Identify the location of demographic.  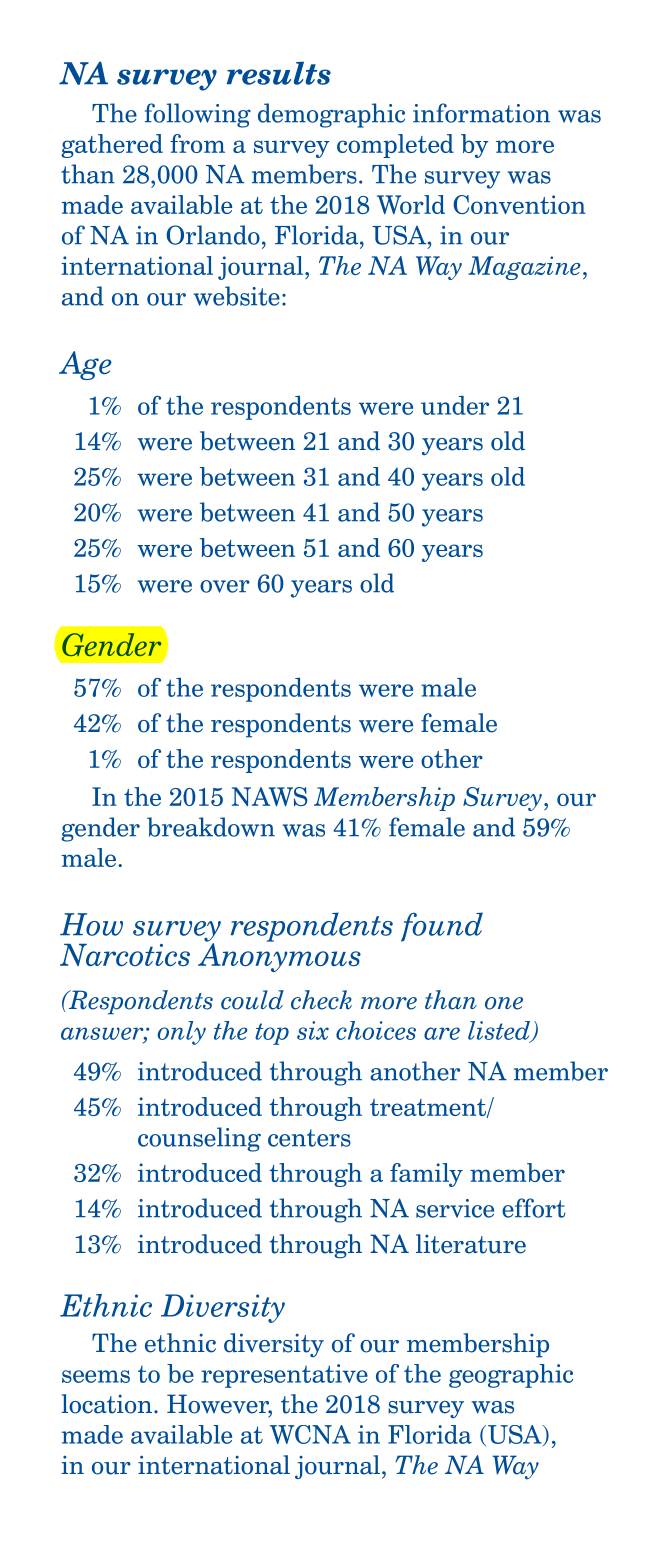
(331, 115).
